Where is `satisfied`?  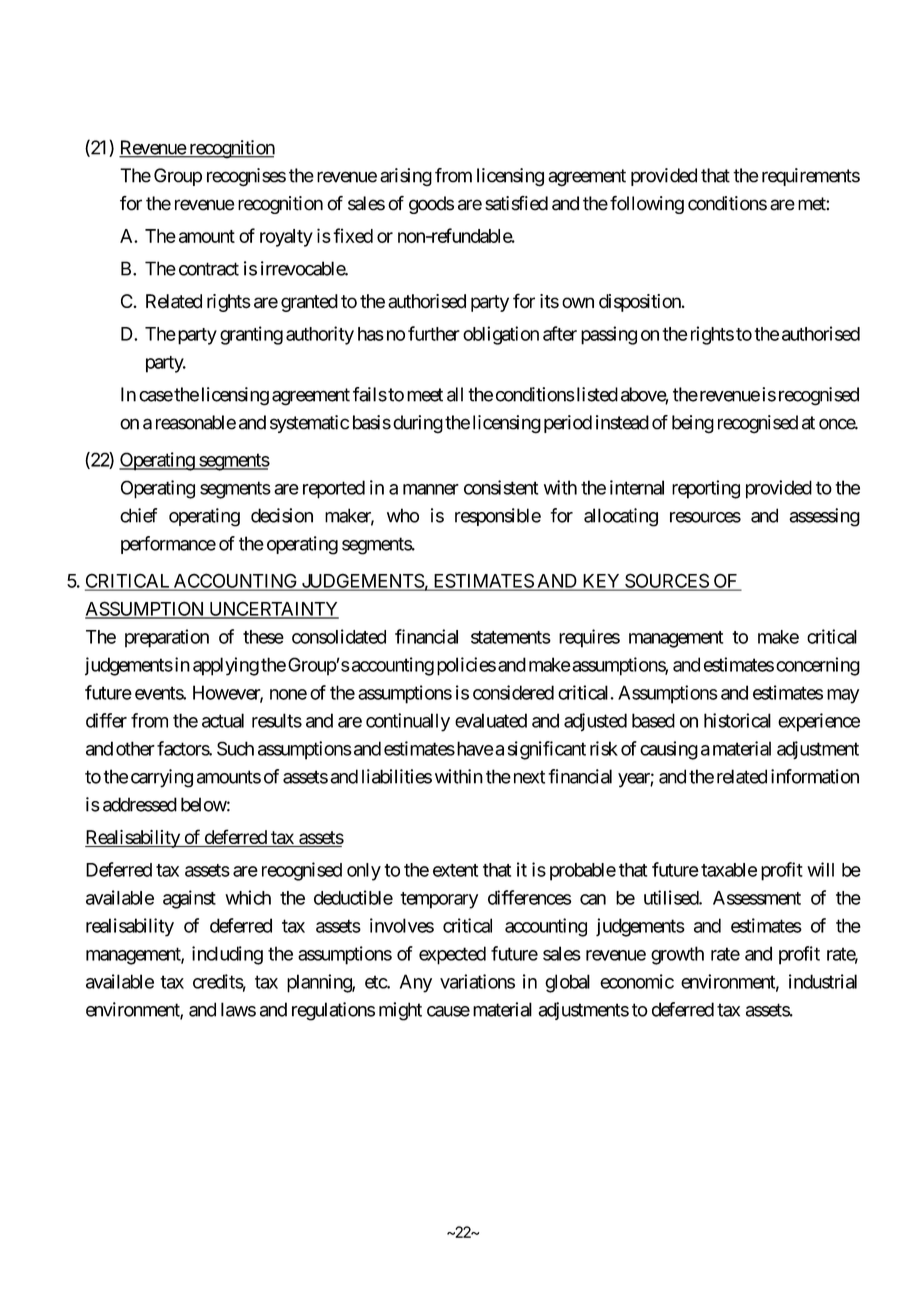 satisfied is located at coordinates (516, 203).
